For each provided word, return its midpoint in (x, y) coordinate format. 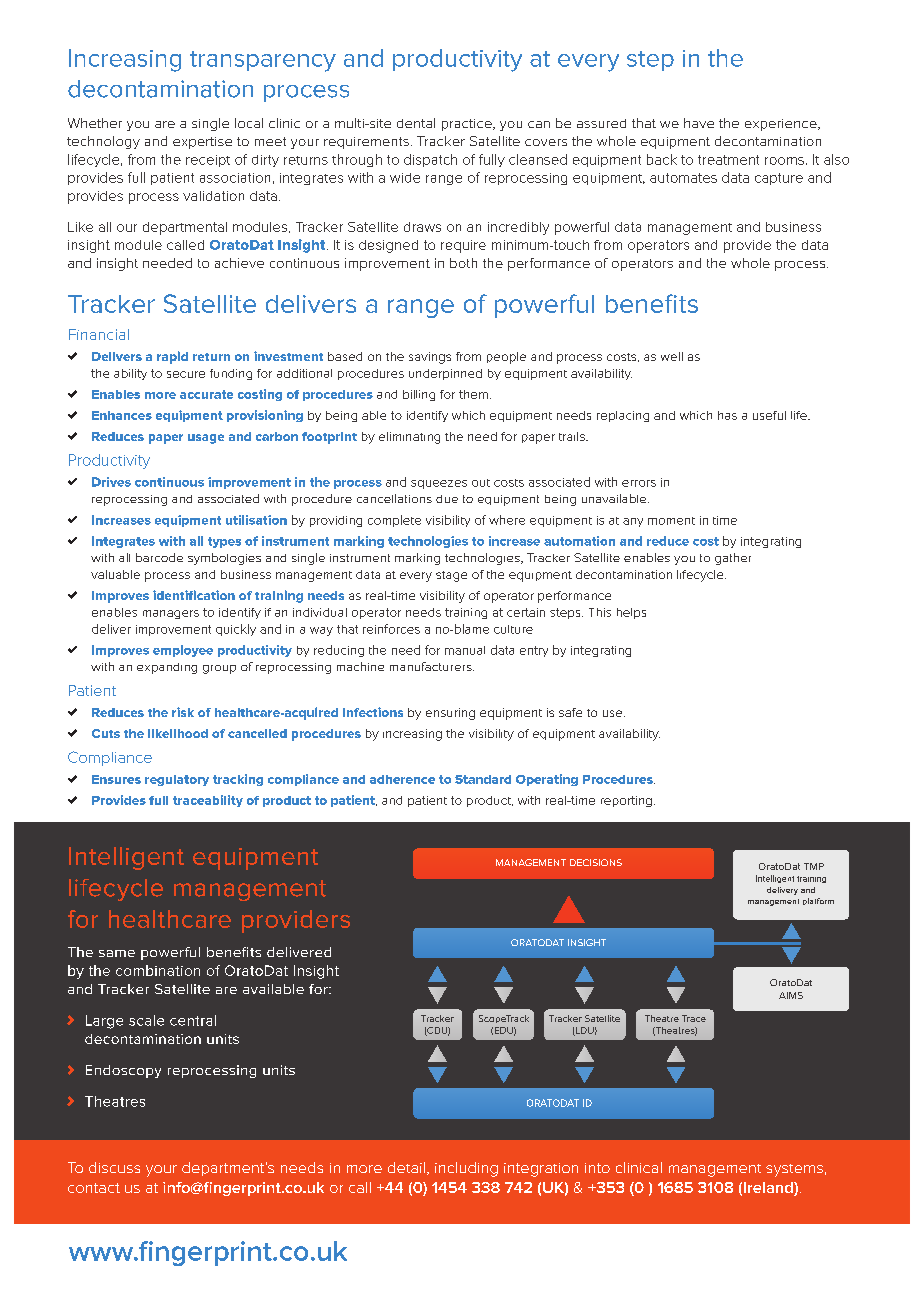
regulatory (177, 780)
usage (206, 439)
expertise (202, 143)
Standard (483, 779)
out (481, 483)
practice (468, 125)
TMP (814, 866)
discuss (114, 1167)
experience (782, 125)
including (466, 1169)
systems (794, 1170)
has (727, 415)
